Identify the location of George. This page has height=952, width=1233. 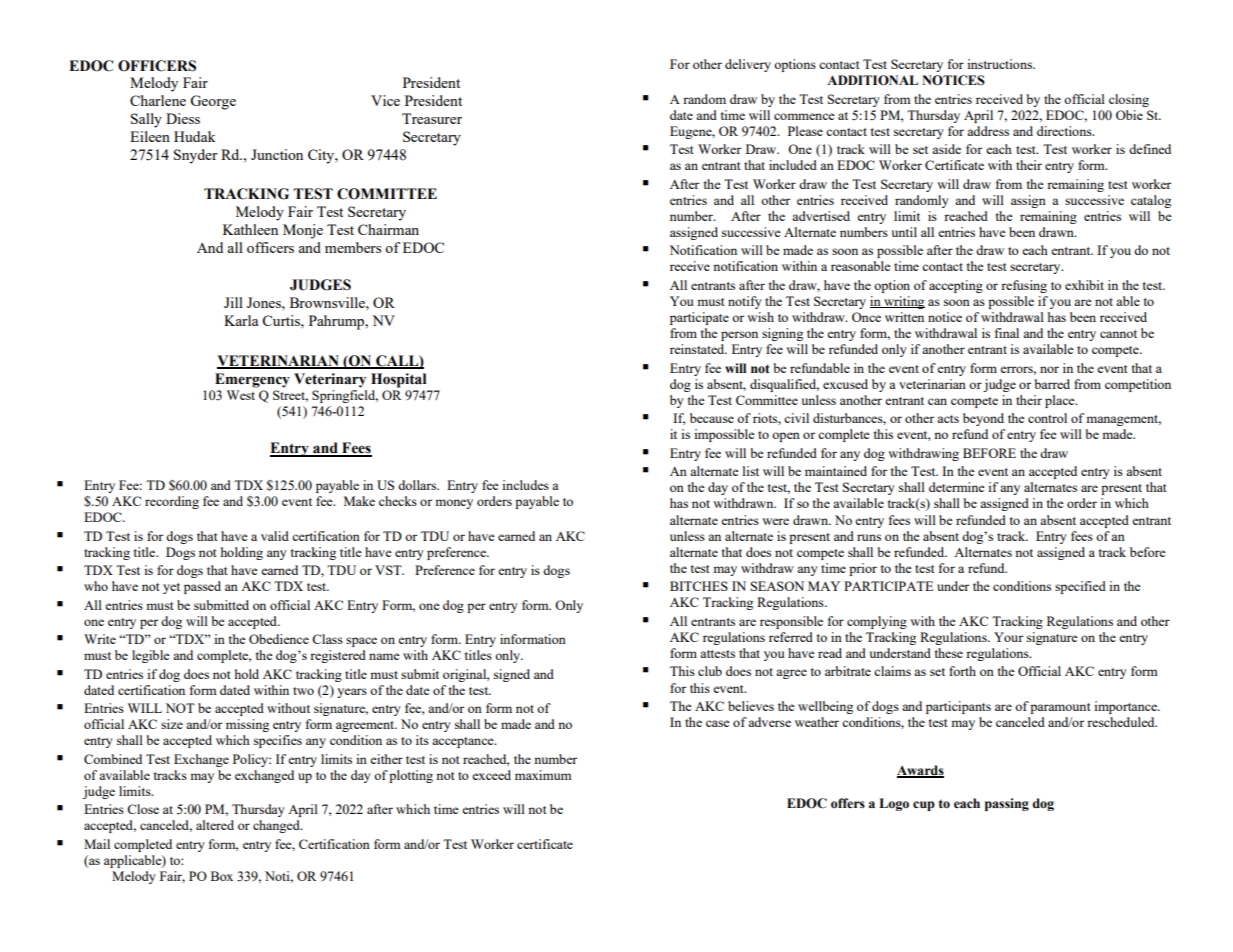
(213, 102).
